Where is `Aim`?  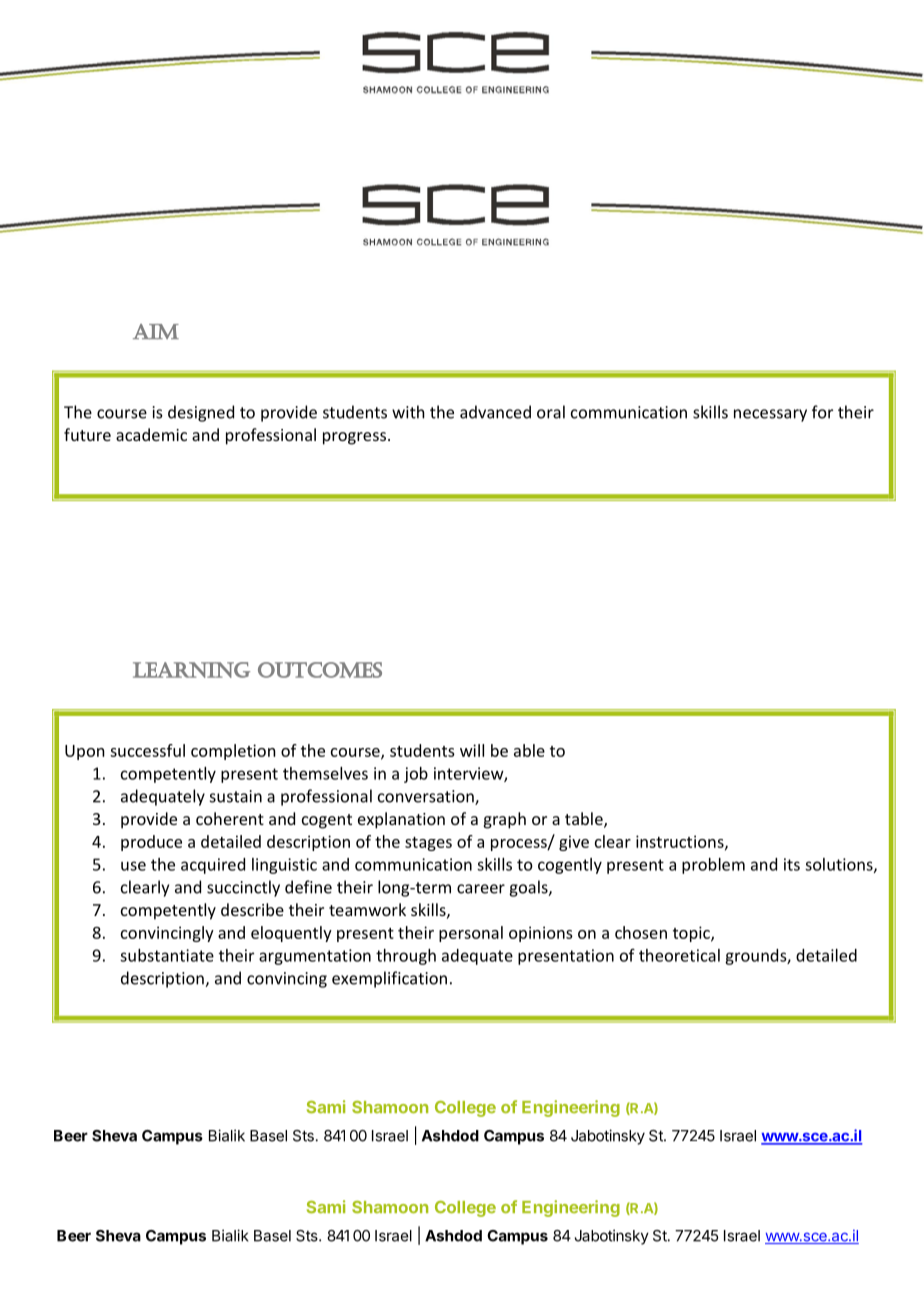
Aim is located at coordinates (156, 332).
